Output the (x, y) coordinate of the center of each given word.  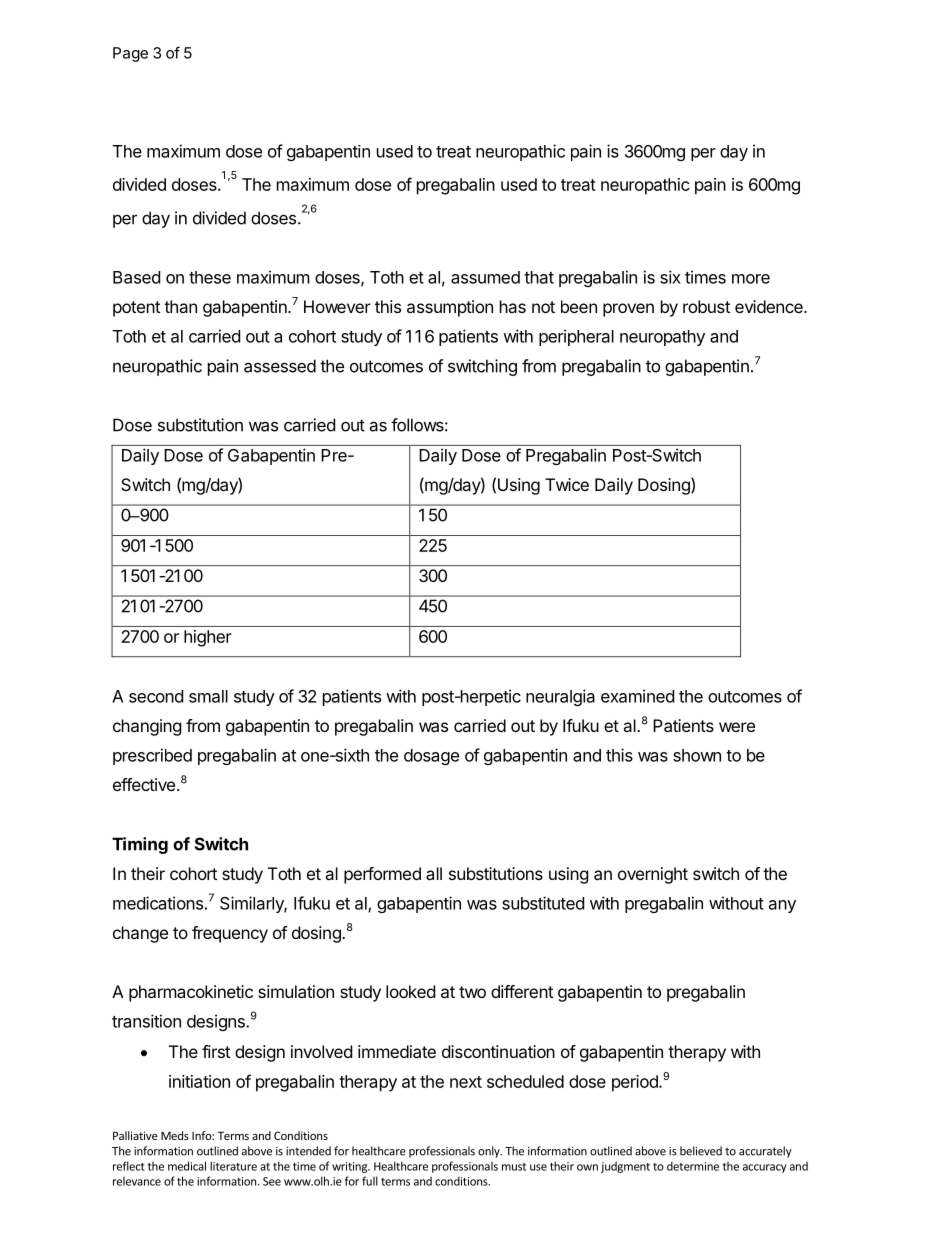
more (751, 279)
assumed (485, 277)
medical (187, 1166)
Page (130, 54)
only (490, 1152)
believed (701, 1151)
